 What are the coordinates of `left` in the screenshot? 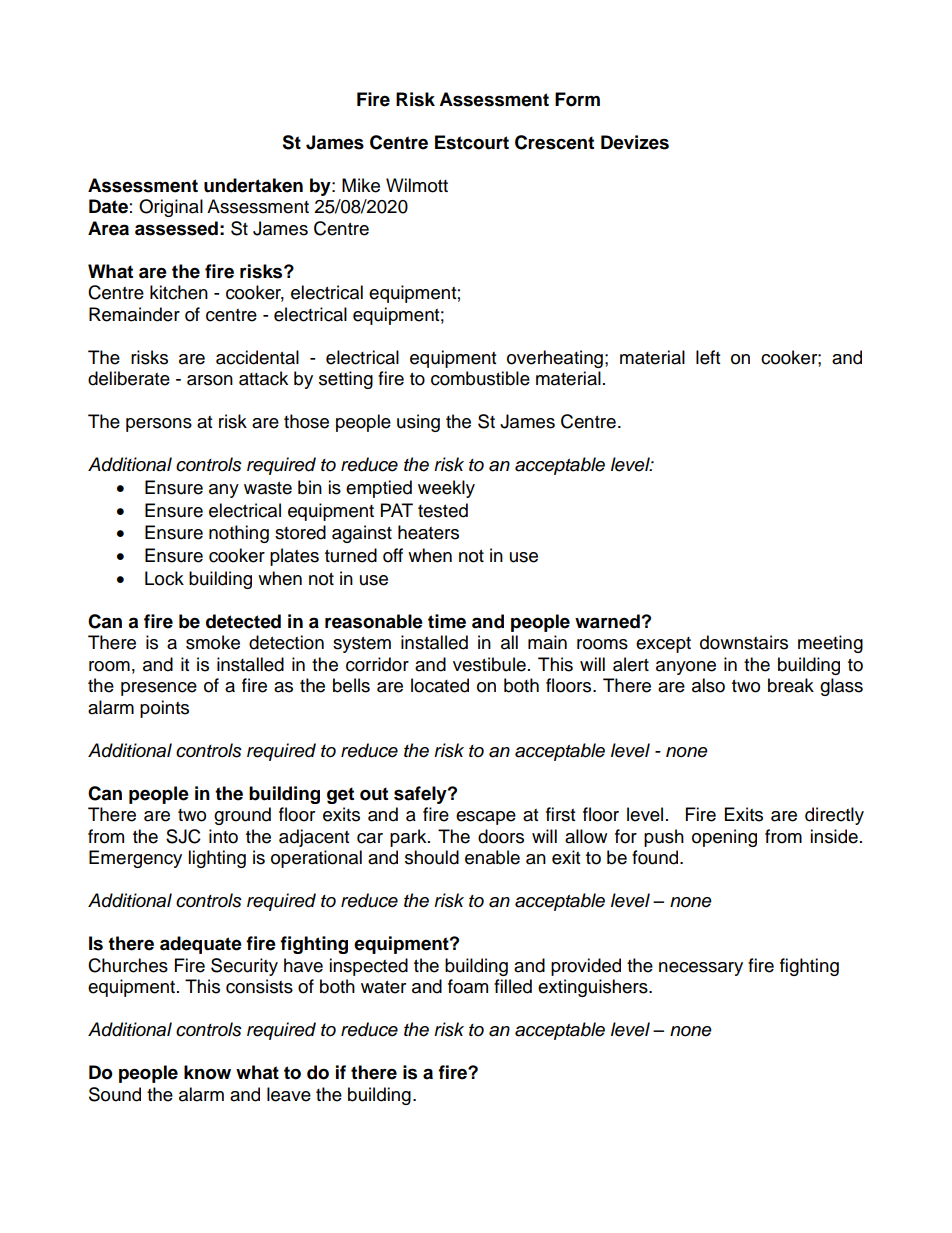 It's located at (708, 357).
